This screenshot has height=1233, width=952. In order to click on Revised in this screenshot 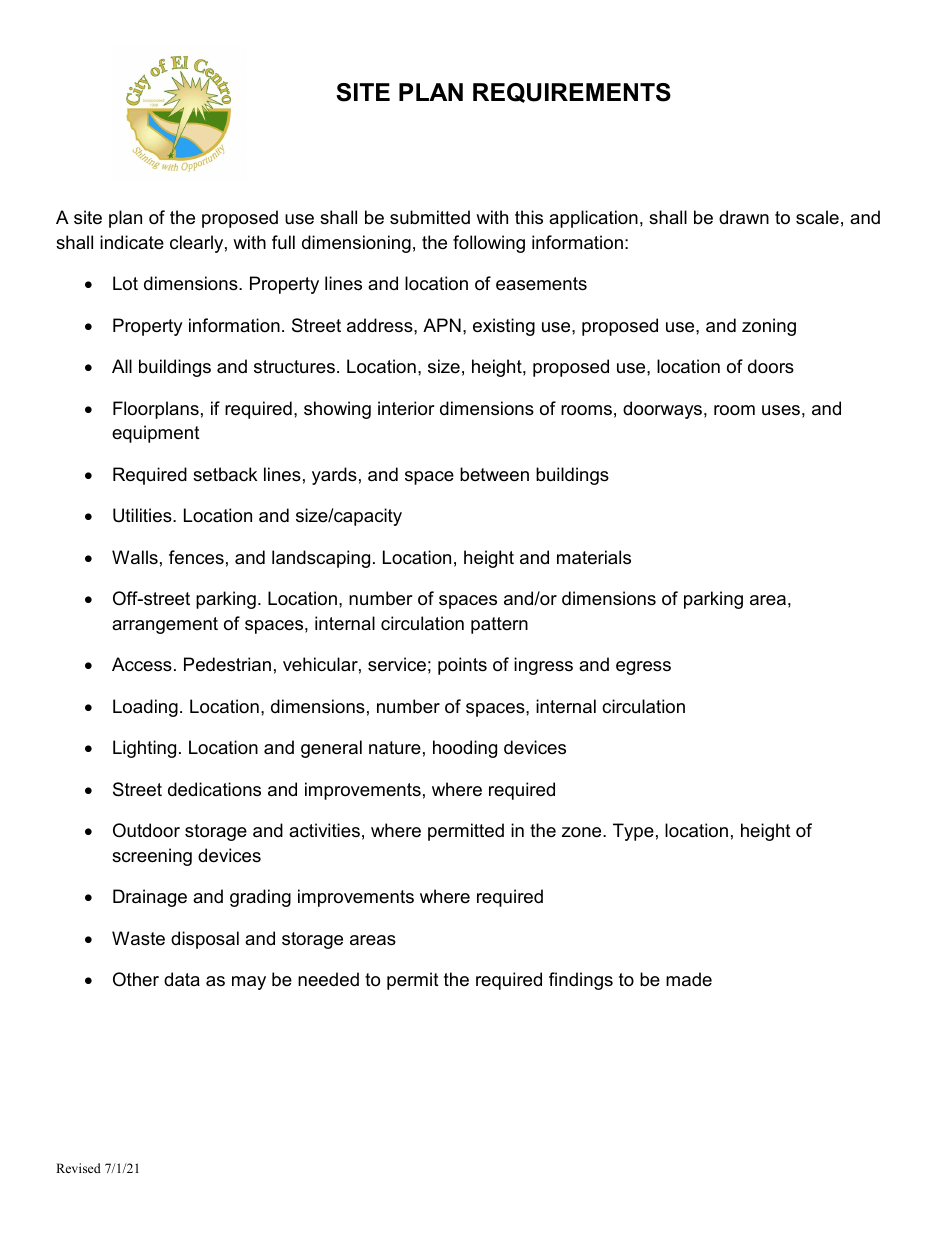, I will do `click(78, 1168)`.
